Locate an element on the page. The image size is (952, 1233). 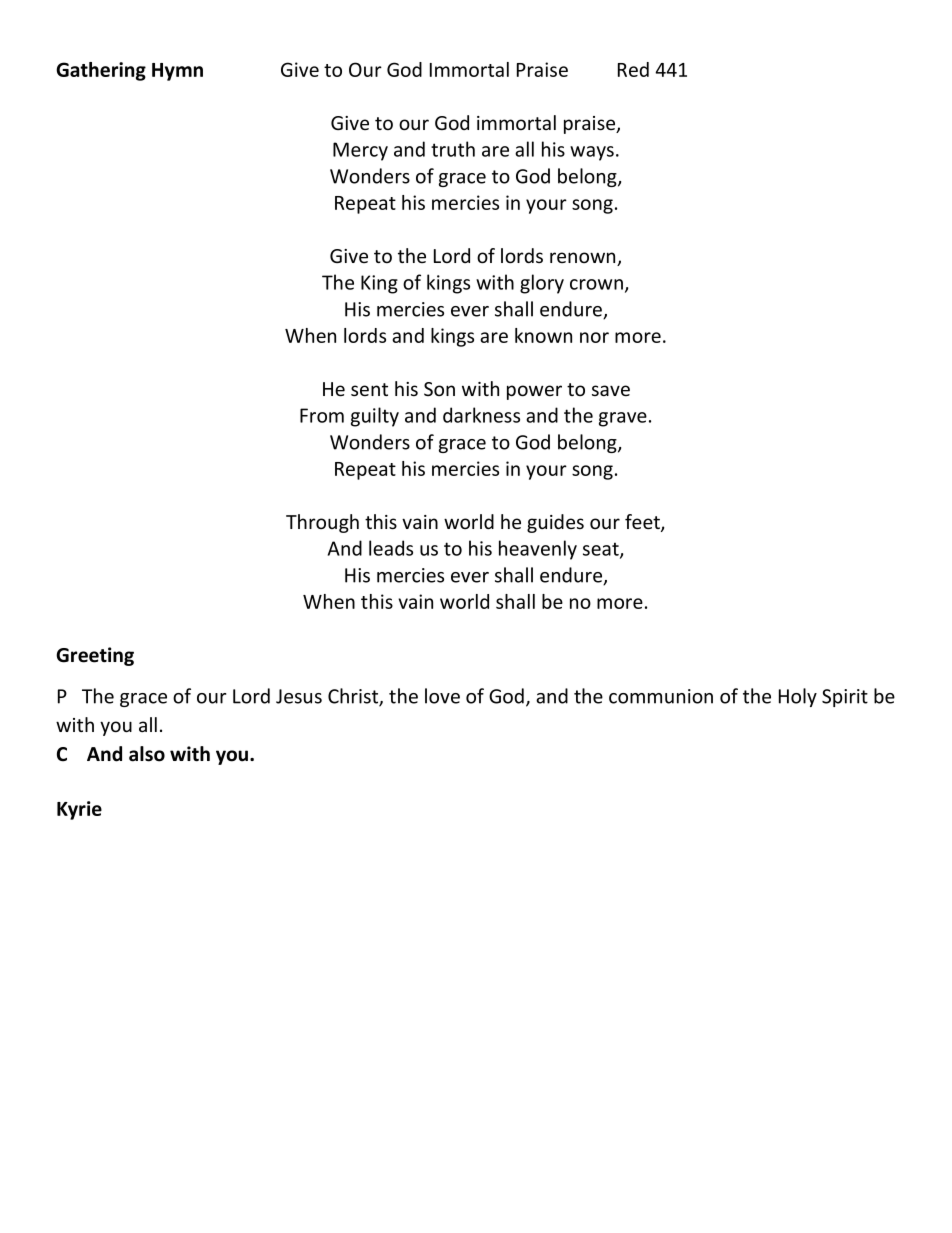
Hymn is located at coordinates (177, 72).
